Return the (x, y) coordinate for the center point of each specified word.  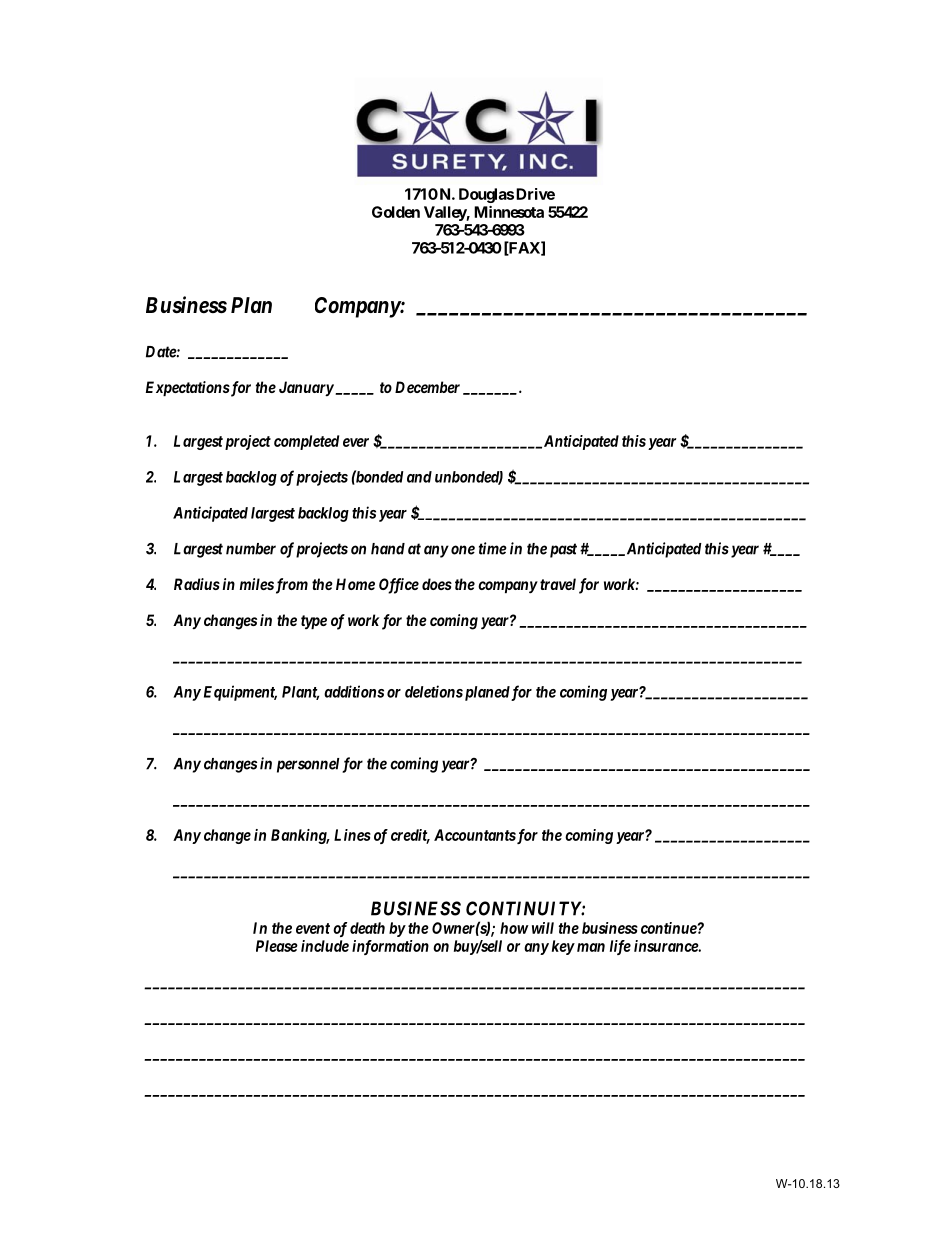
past (563, 550)
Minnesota (509, 212)
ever (356, 442)
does (437, 584)
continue (669, 928)
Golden (396, 212)
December (427, 387)
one (461, 550)
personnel (308, 765)
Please (277, 946)
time (493, 548)
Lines (352, 835)
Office (399, 586)
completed (306, 442)
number (251, 549)
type (314, 622)
